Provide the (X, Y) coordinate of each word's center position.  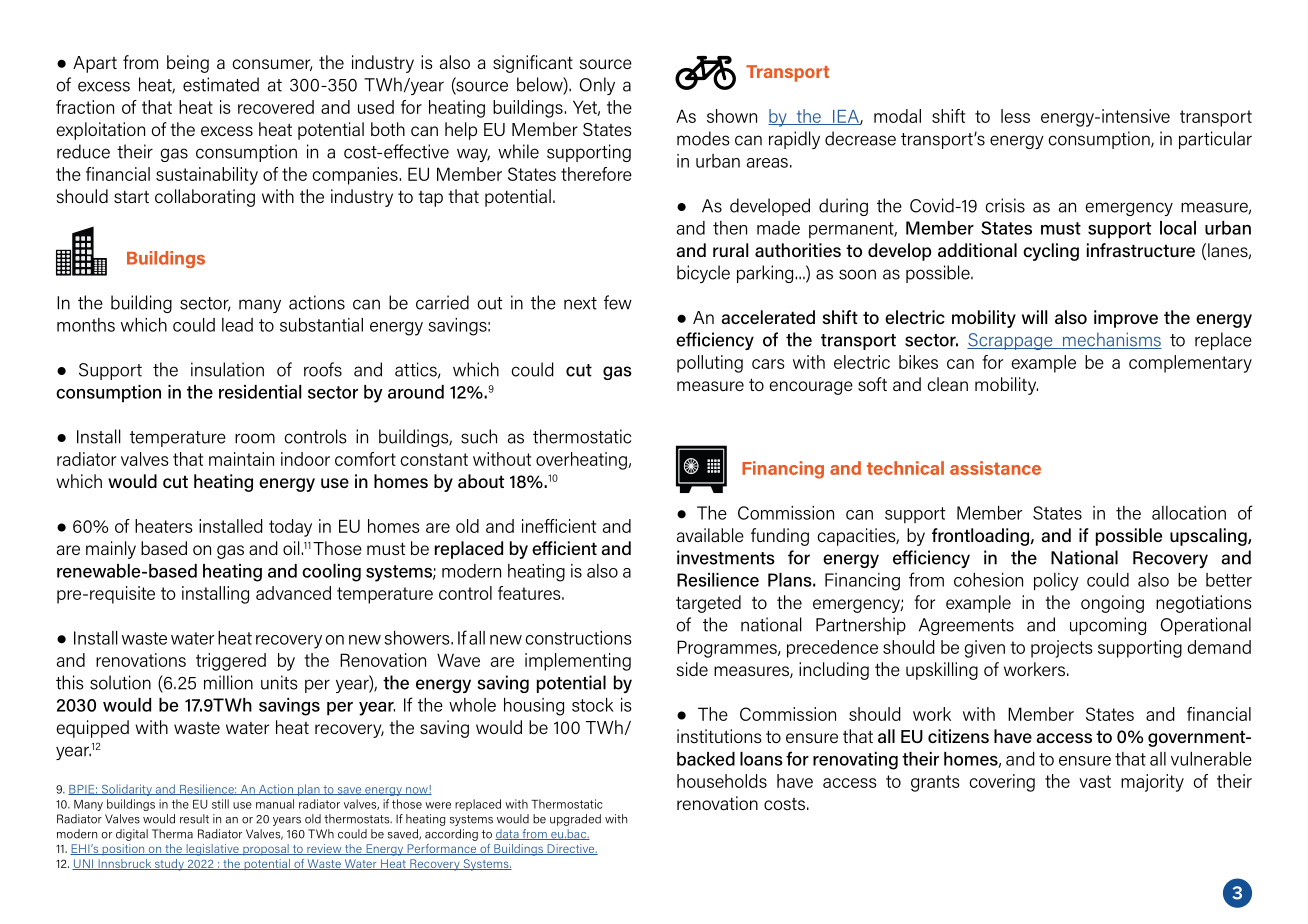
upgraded (575, 820)
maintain (241, 459)
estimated (221, 84)
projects (1061, 649)
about (481, 481)
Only (597, 86)
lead (237, 325)
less (1015, 116)
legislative (212, 850)
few (618, 302)
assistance (995, 468)
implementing (578, 662)
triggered (231, 662)
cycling (1051, 252)
